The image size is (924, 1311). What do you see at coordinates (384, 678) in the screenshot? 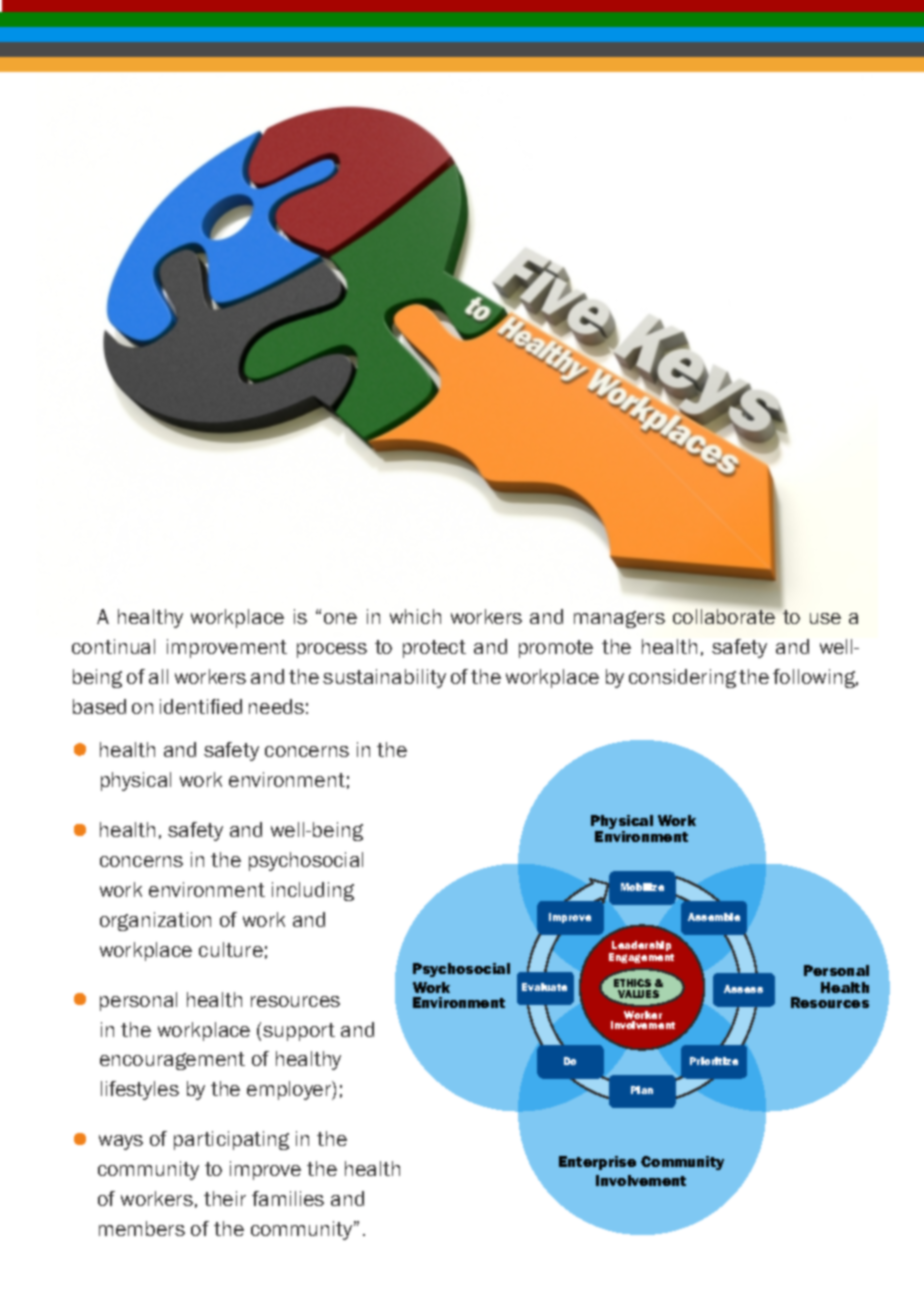
I see `sustainability` at bounding box center [384, 678].
